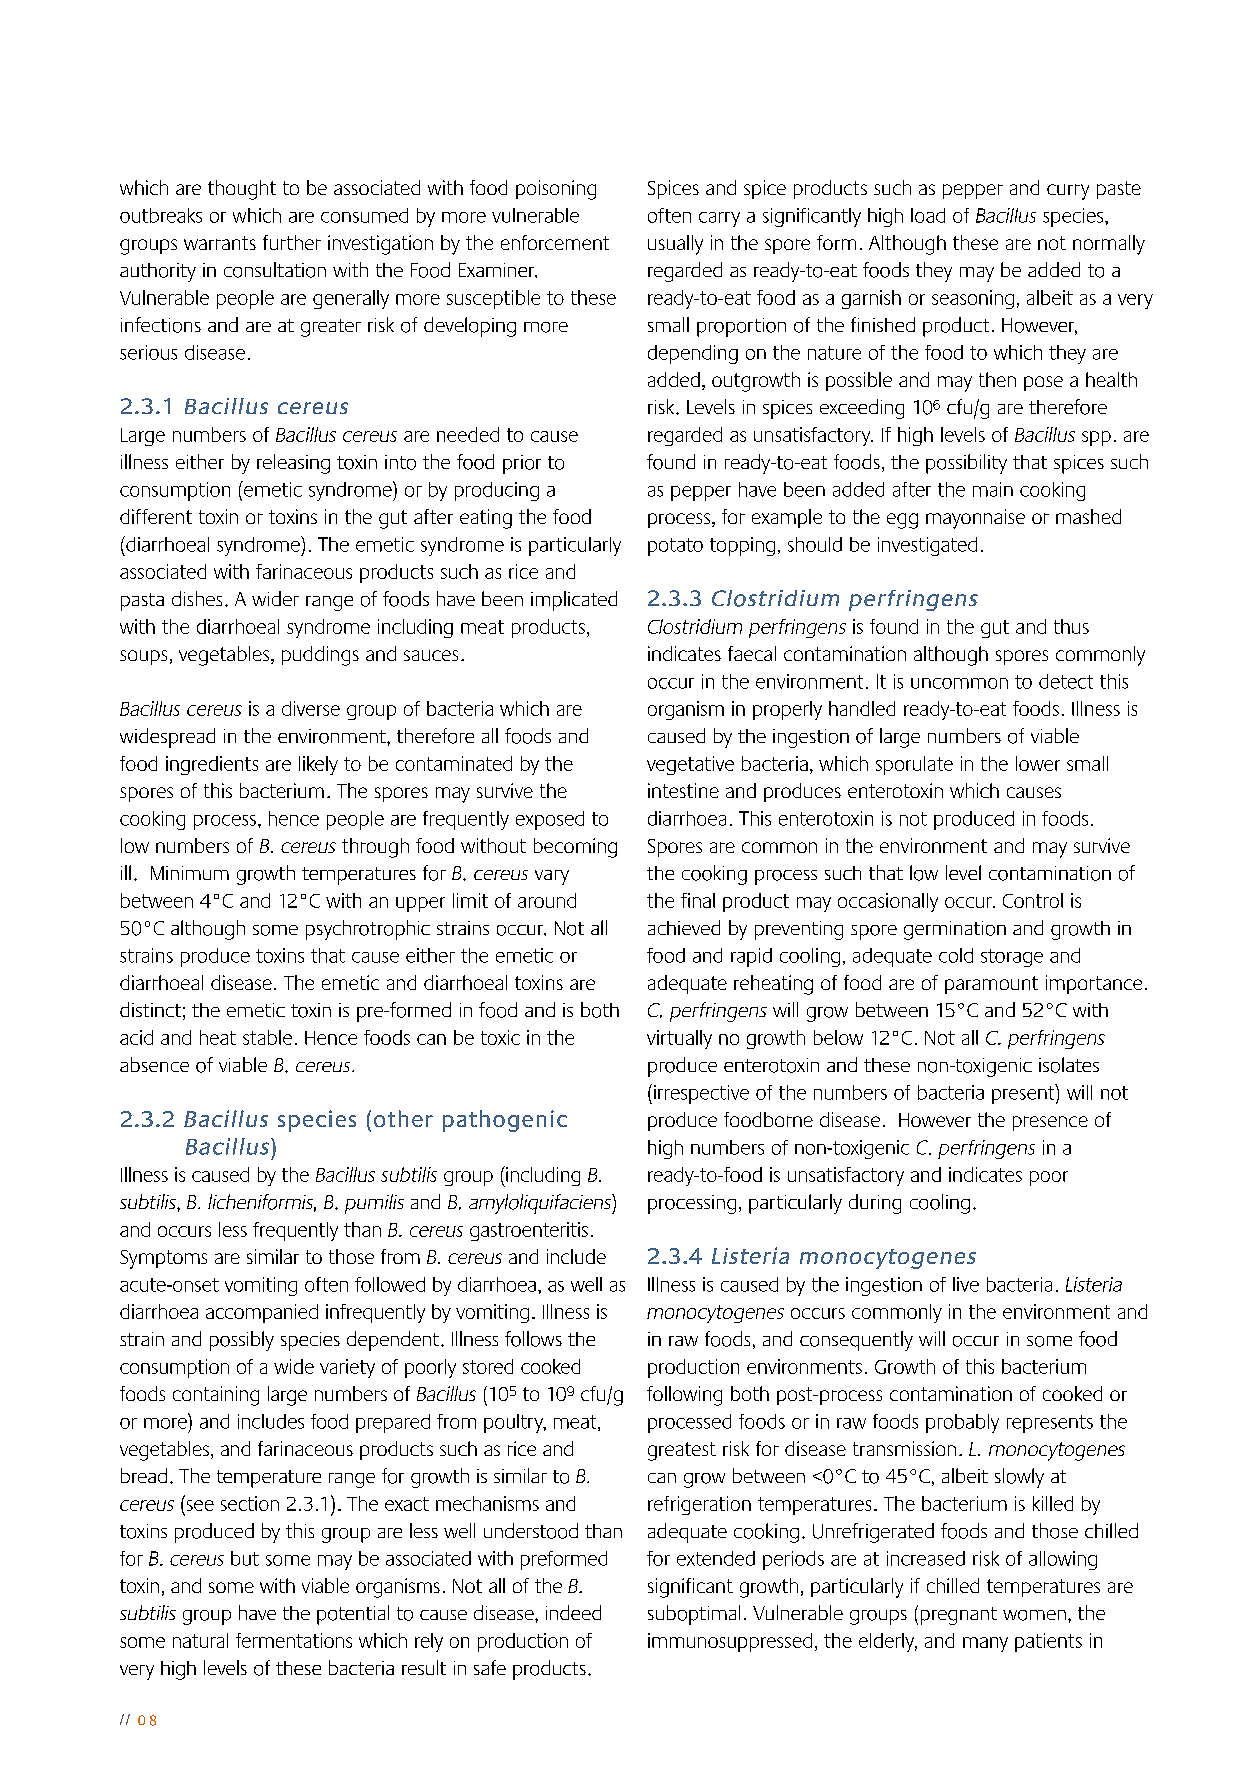 This screenshot has height=1775, width=1255. What do you see at coordinates (294, 1640) in the screenshot?
I see `fermentations` at bounding box center [294, 1640].
